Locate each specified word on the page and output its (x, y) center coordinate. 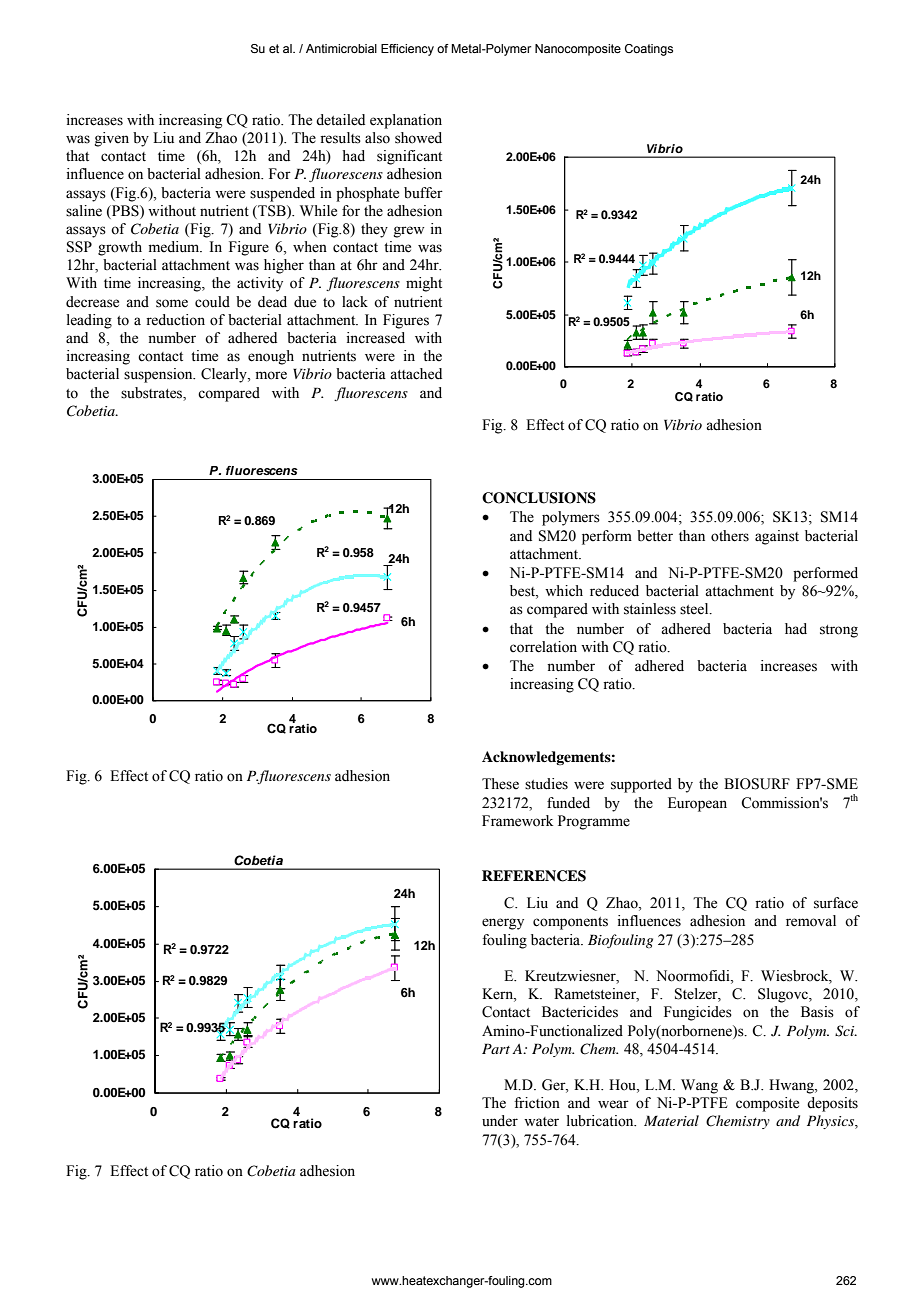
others (730, 536)
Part (496, 1048)
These (500, 784)
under (500, 1121)
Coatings (649, 50)
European (697, 804)
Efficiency (407, 50)
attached (416, 374)
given (112, 139)
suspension (159, 375)
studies (546, 784)
